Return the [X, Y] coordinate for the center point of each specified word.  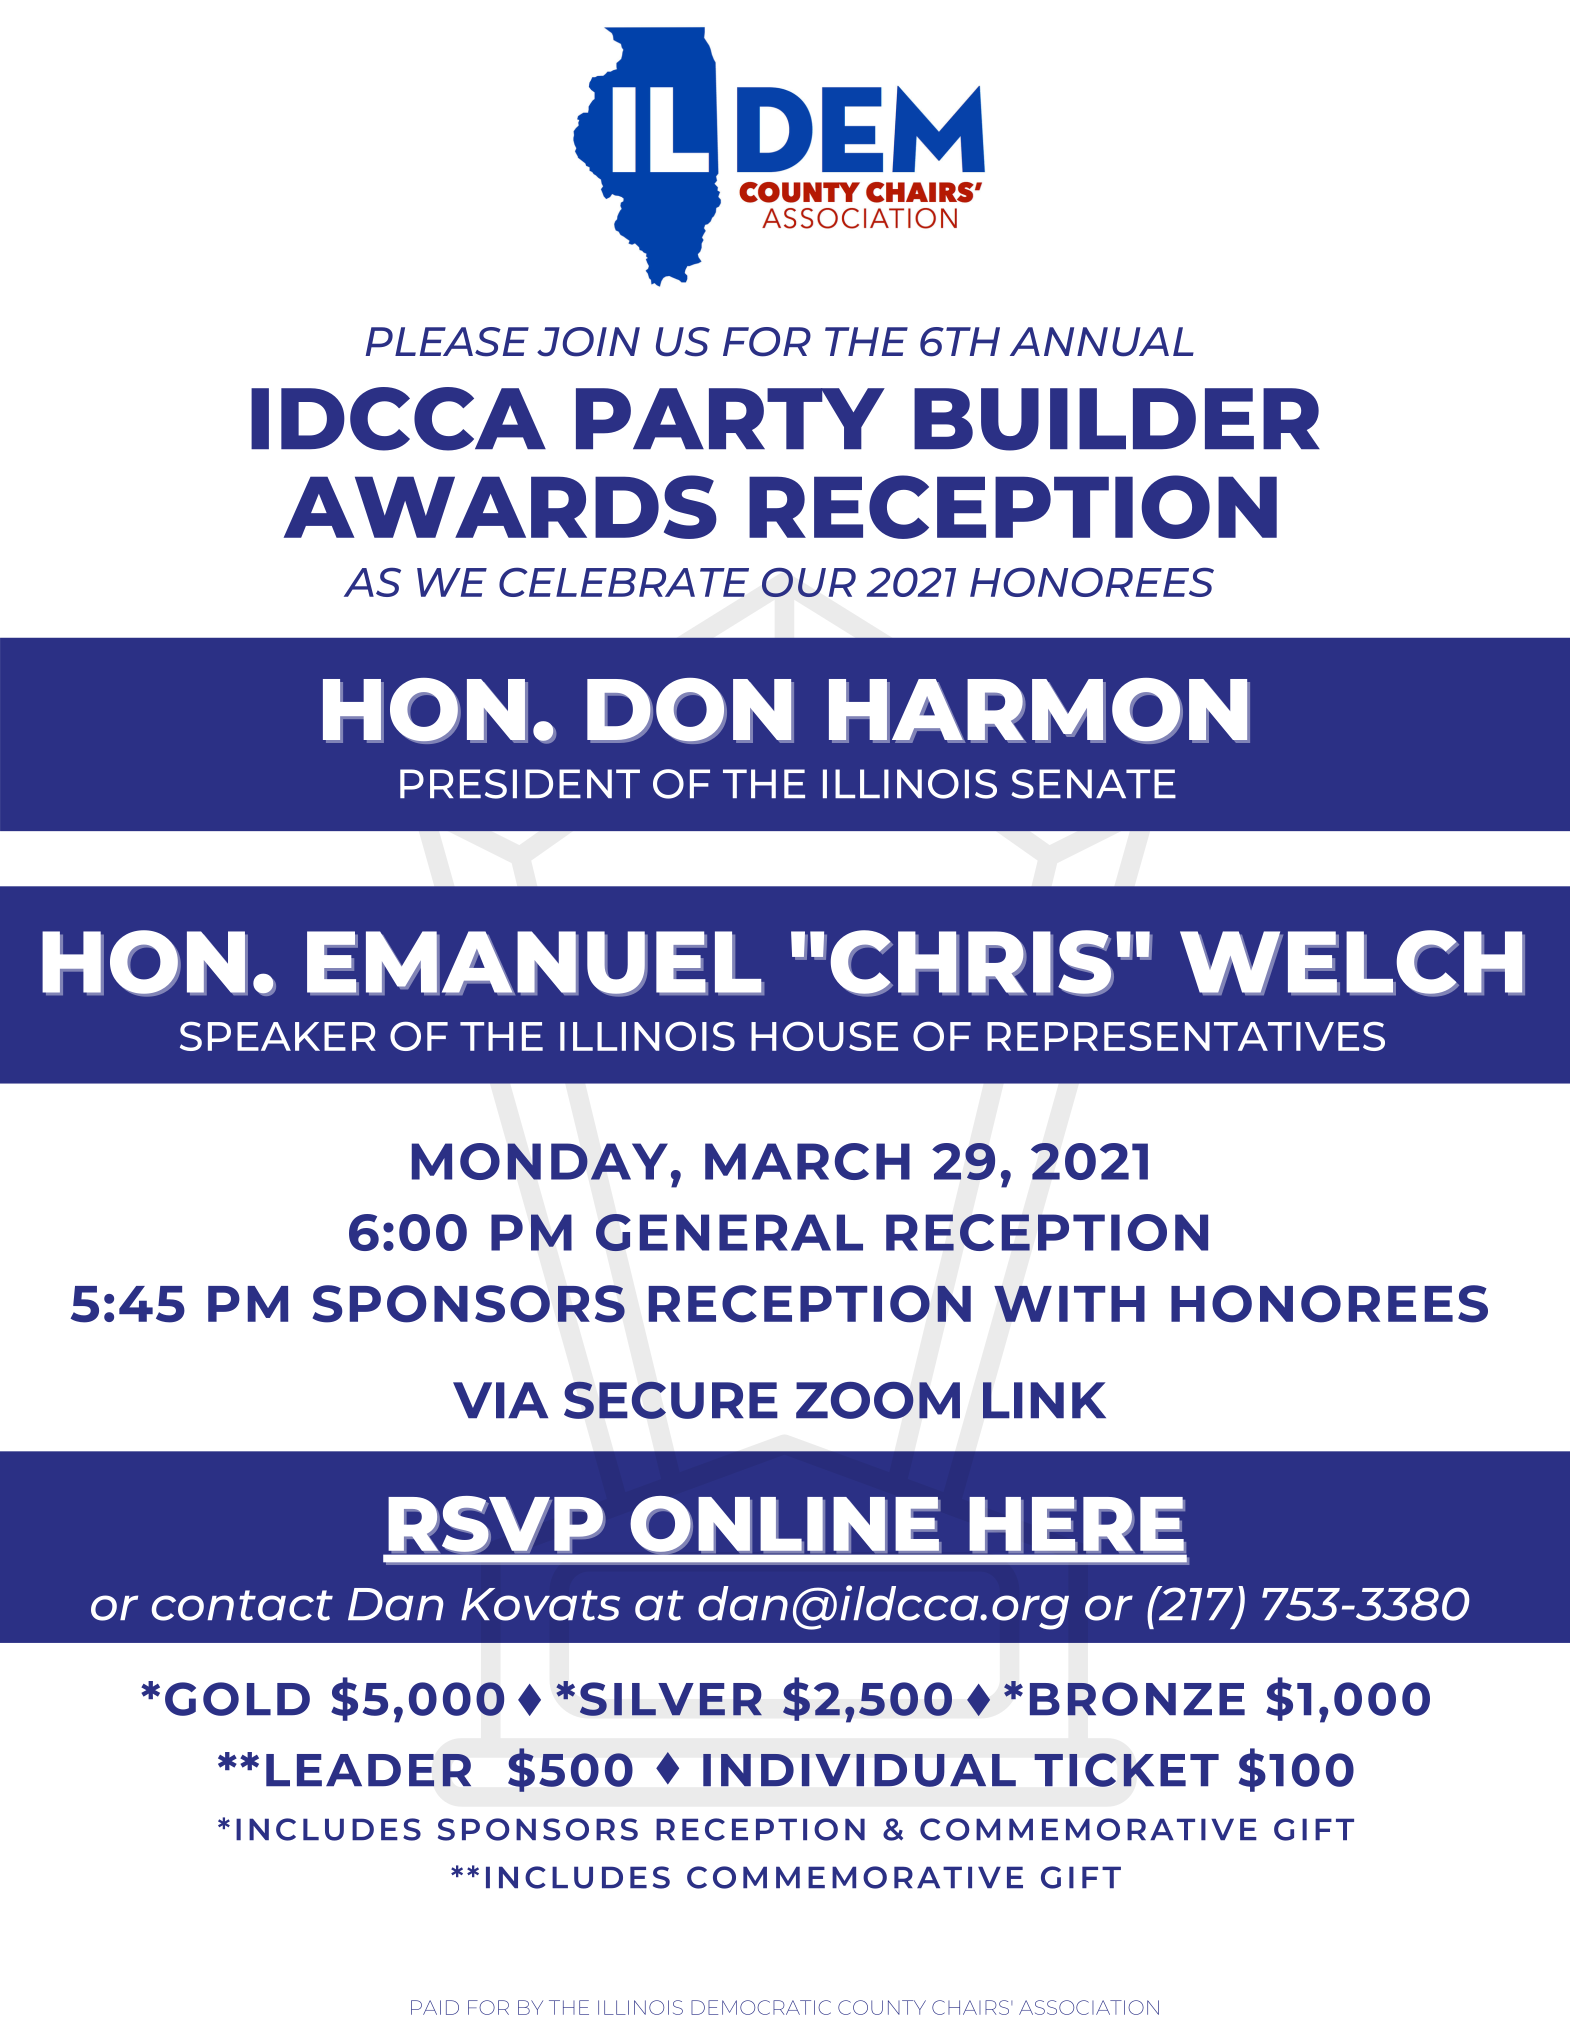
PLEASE [447, 342]
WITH [1069, 1304]
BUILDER [1117, 419]
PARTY [730, 418]
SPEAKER [278, 1036]
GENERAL [729, 1232]
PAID [435, 2007]
